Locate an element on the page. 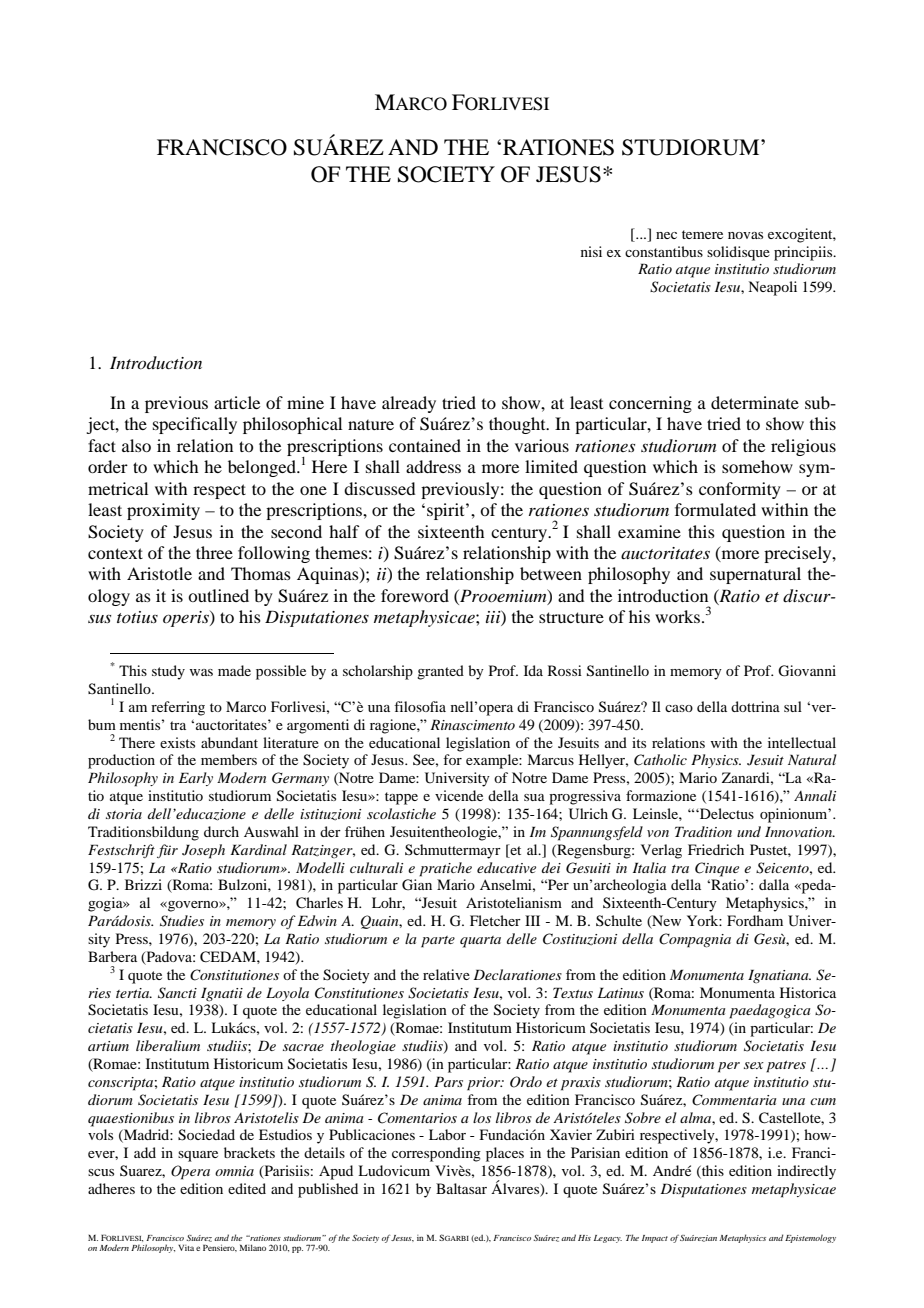 The image size is (924, 1308). nisi is located at coordinates (591, 251).
